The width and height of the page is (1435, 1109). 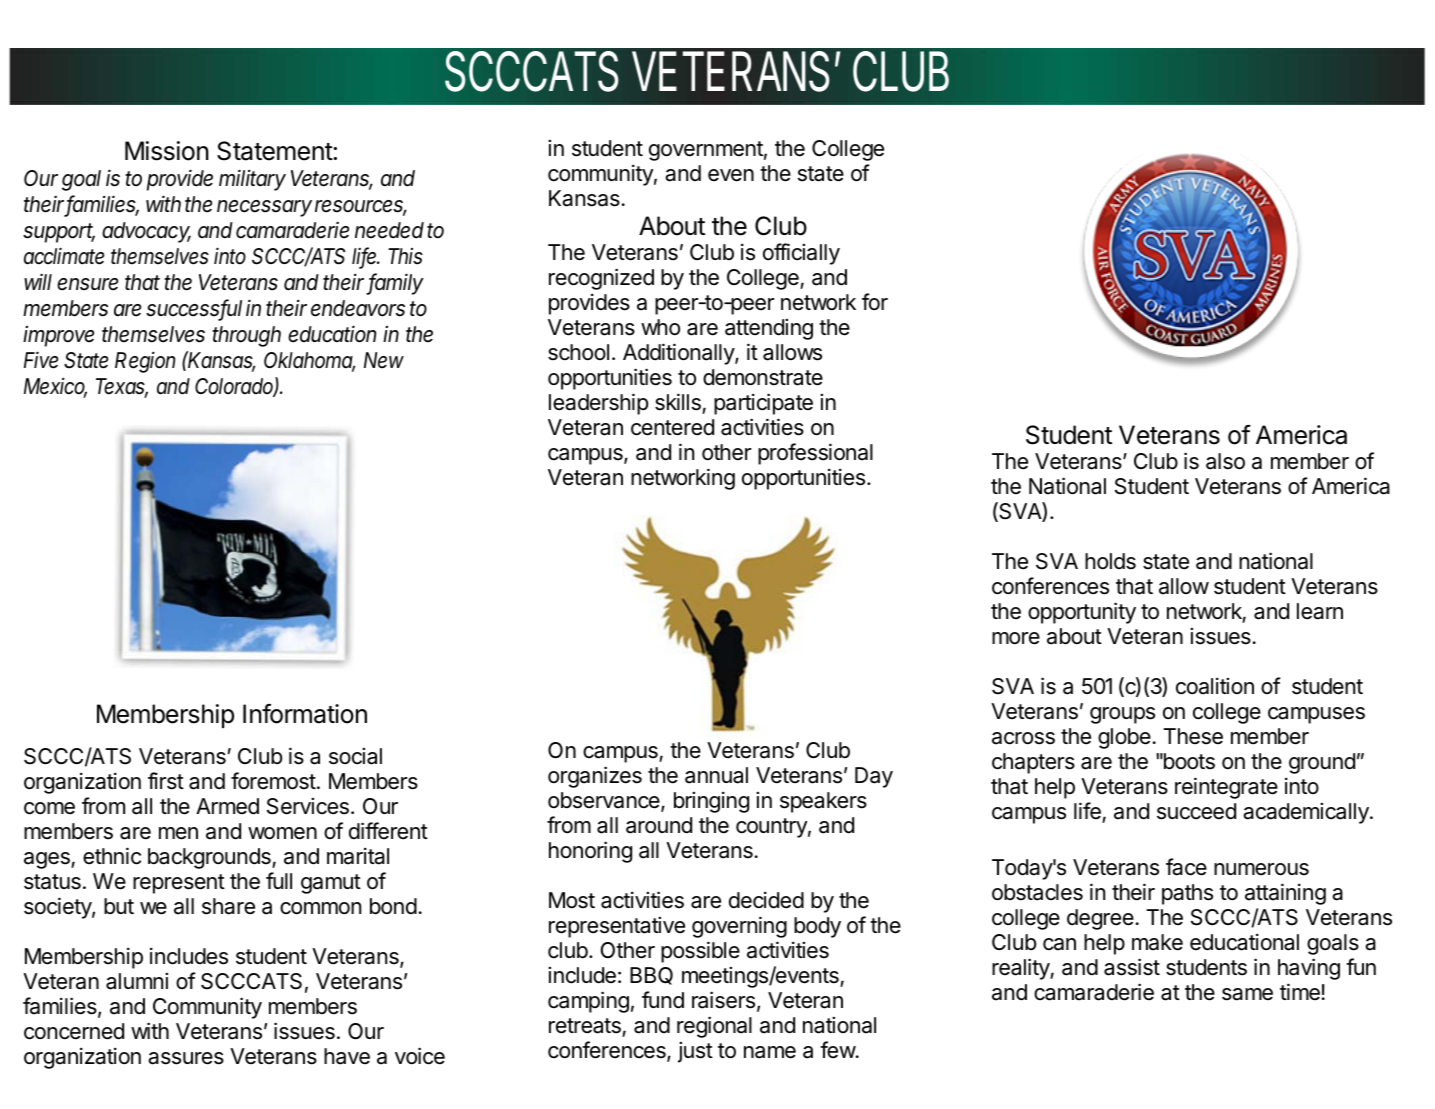 I want to click on military, so click(x=252, y=180).
